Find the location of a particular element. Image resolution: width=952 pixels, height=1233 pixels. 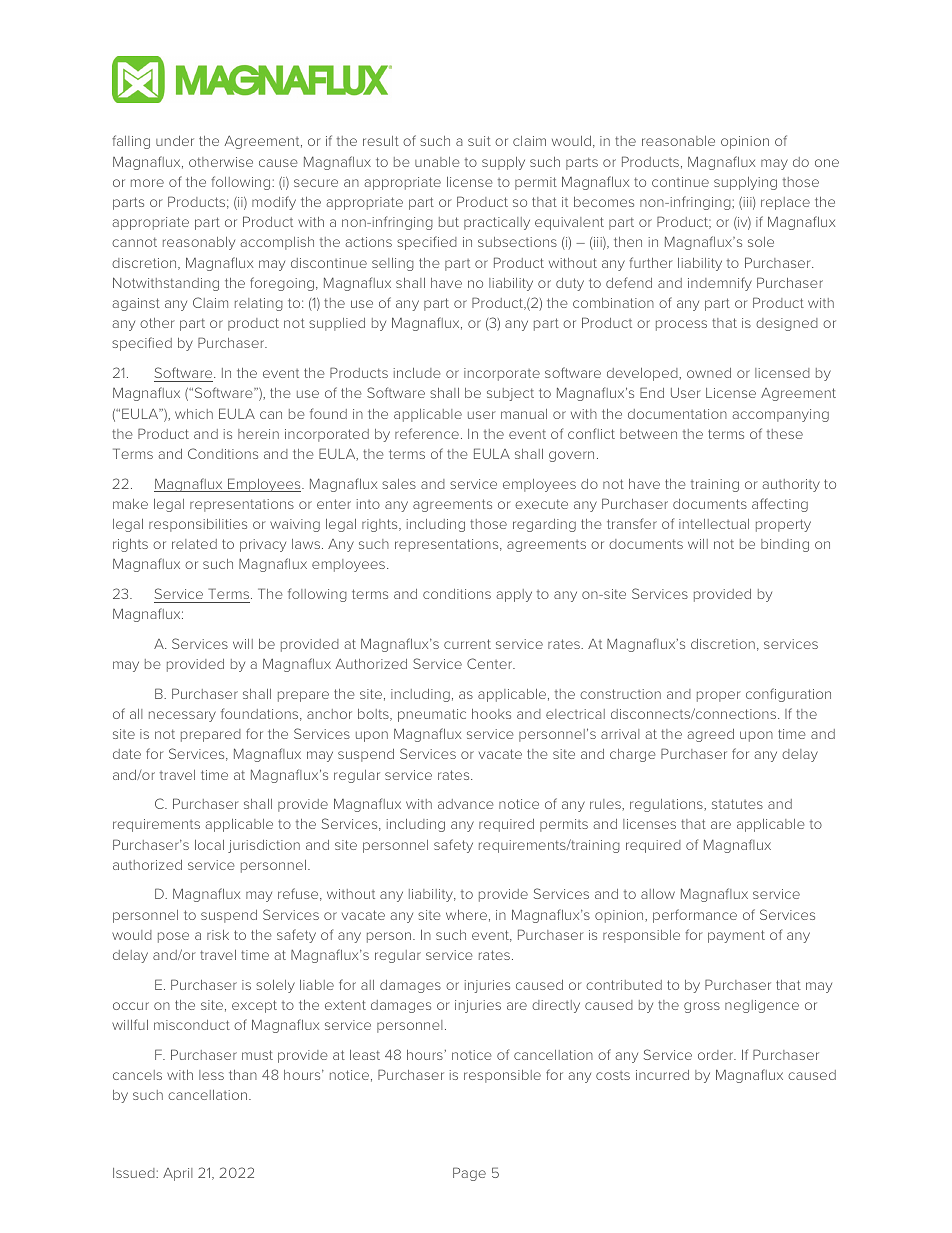

affecting is located at coordinates (780, 505).
